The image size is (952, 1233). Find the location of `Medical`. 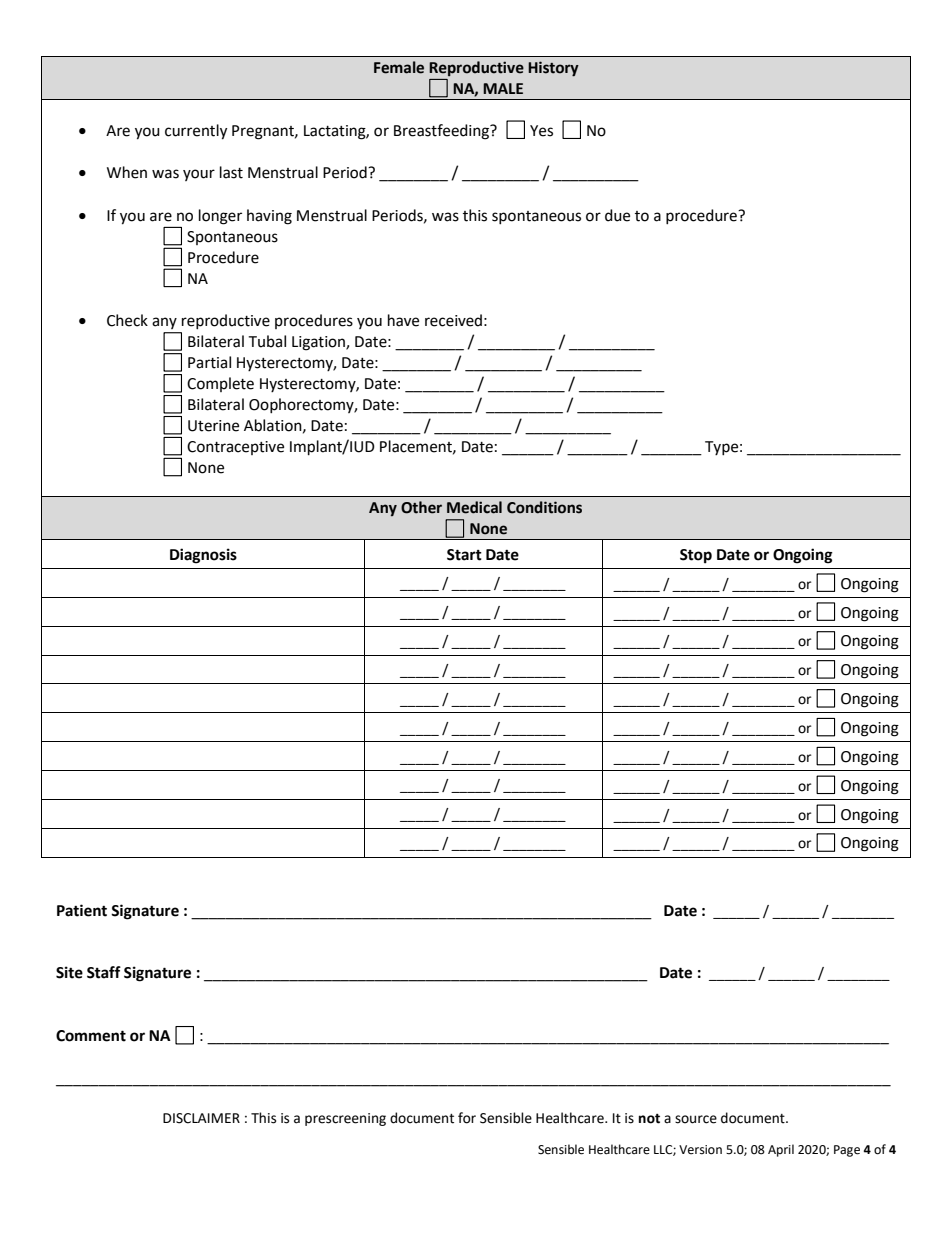

Medical is located at coordinates (474, 507).
